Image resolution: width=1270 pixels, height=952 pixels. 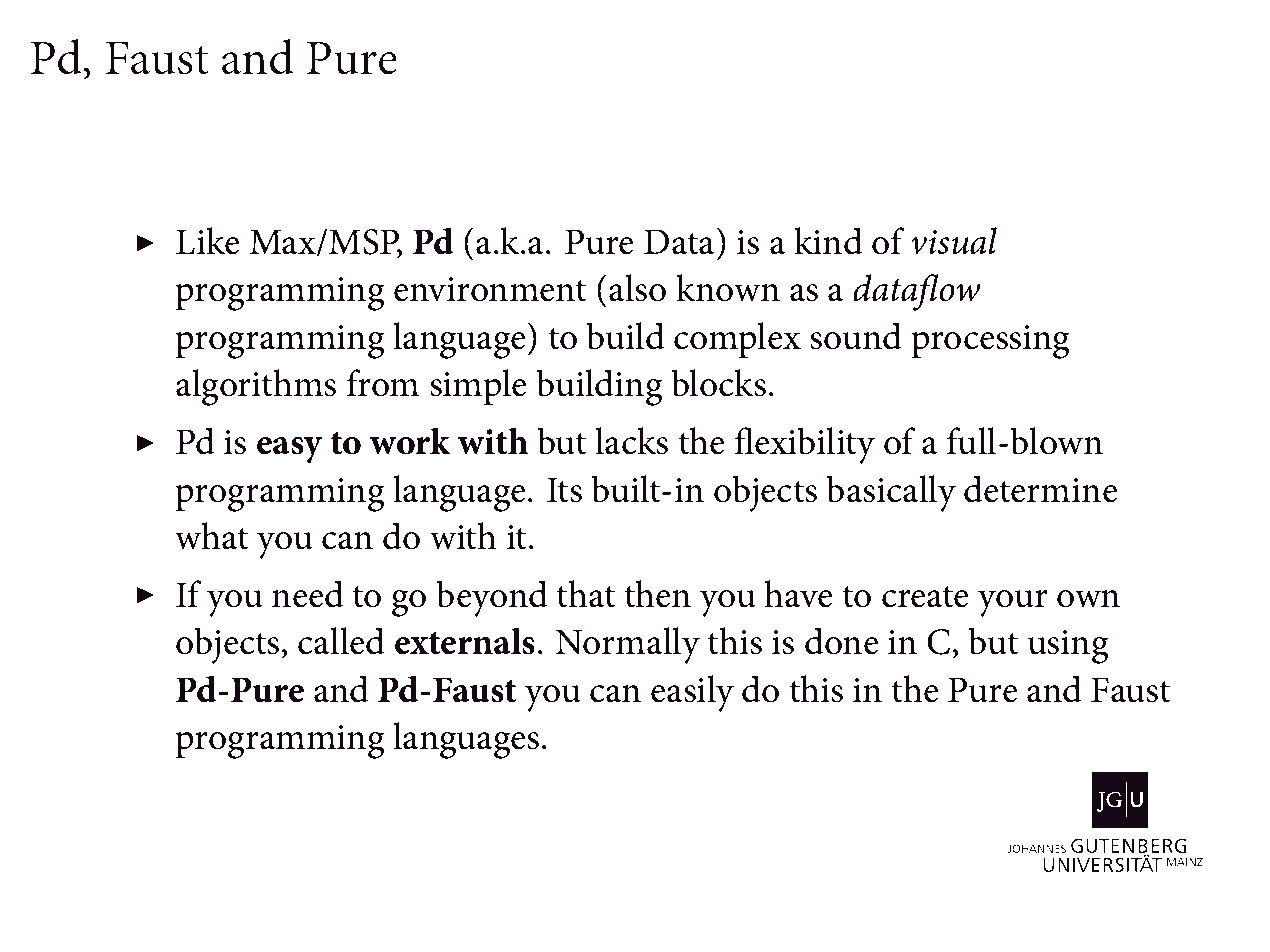 What do you see at coordinates (207, 241) in the image?
I see `Like` at bounding box center [207, 241].
